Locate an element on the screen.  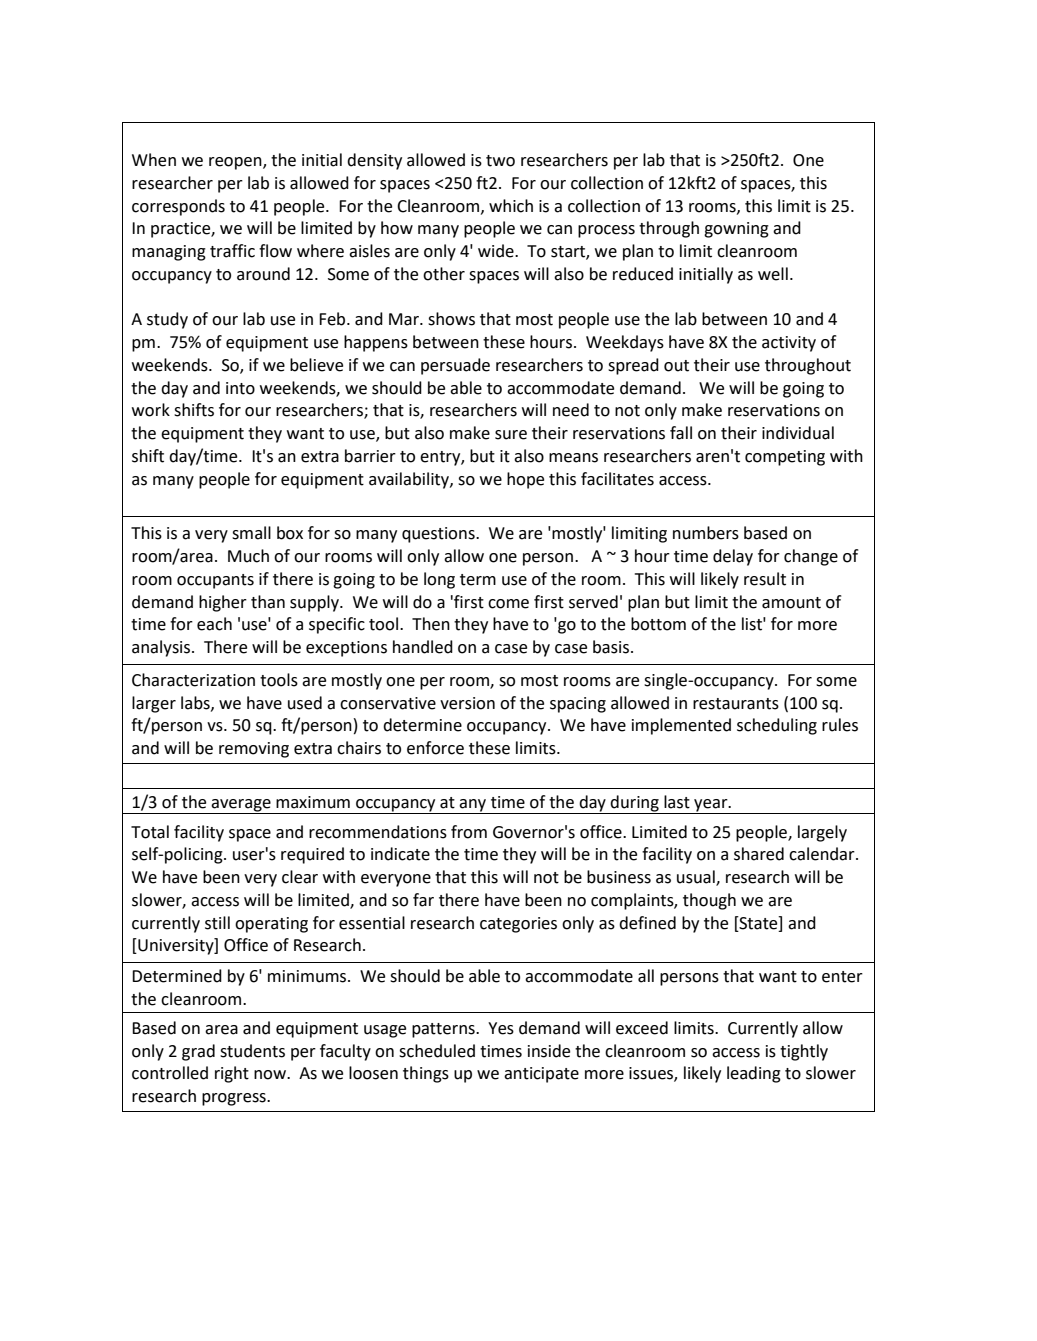
into is located at coordinates (240, 388).
